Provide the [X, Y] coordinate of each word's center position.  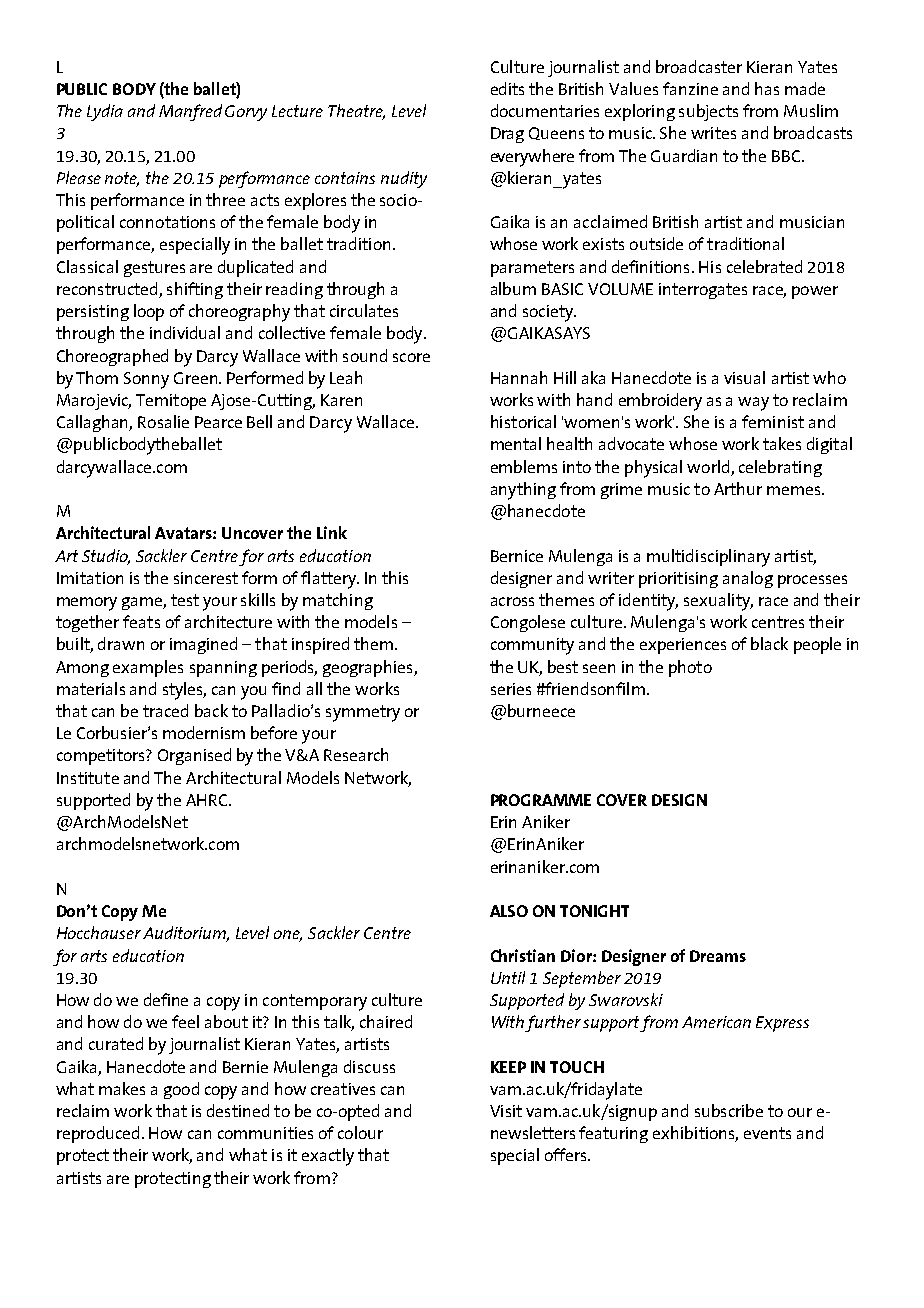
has [767, 88]
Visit [506, 1111]
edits [507, 88]
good [181, 1090]
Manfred [190, 112]
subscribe [729, 1110]
